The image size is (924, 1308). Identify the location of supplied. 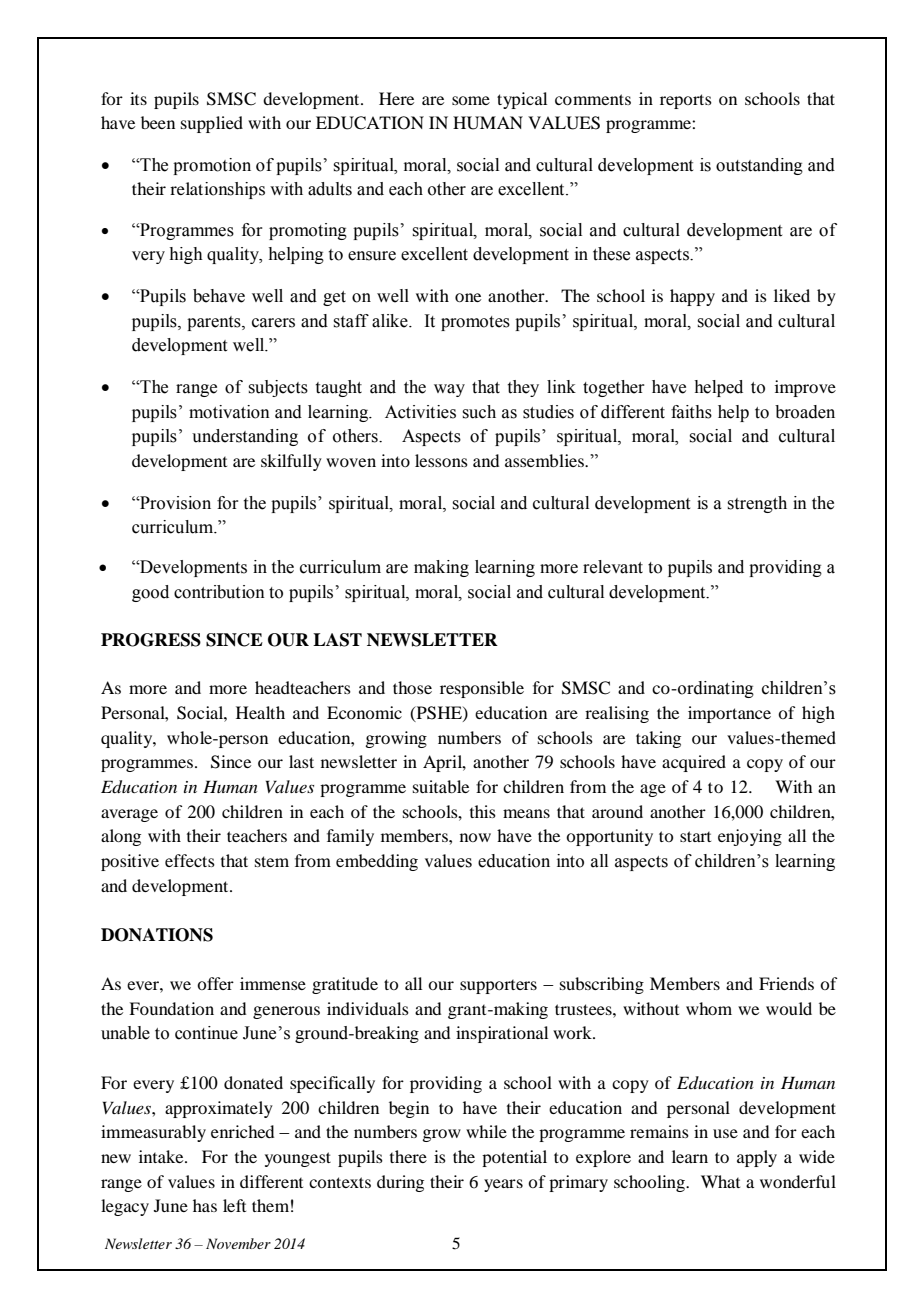
(212, 124).
